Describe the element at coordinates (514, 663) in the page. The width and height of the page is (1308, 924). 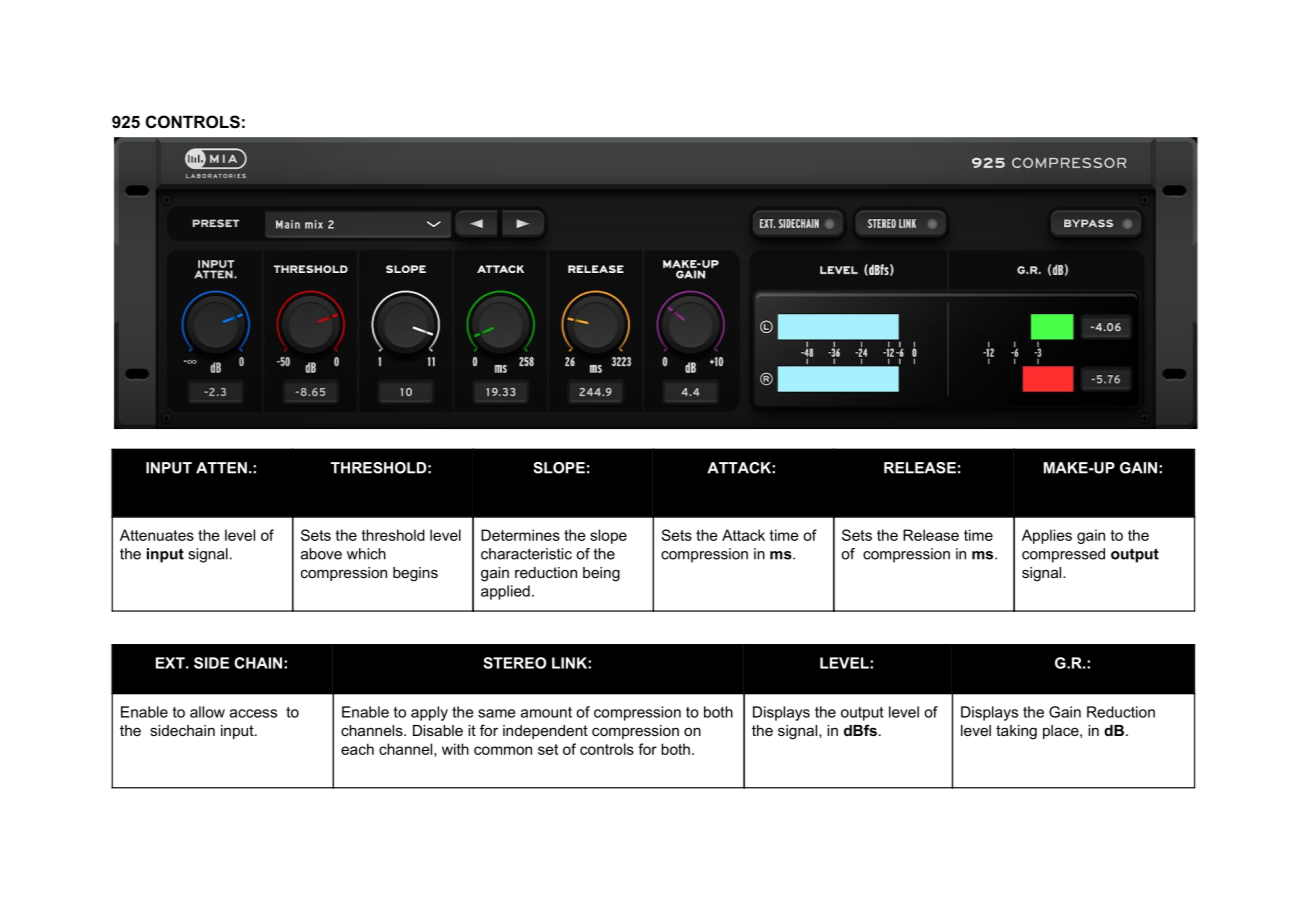
I see `STEREO` at that location.
